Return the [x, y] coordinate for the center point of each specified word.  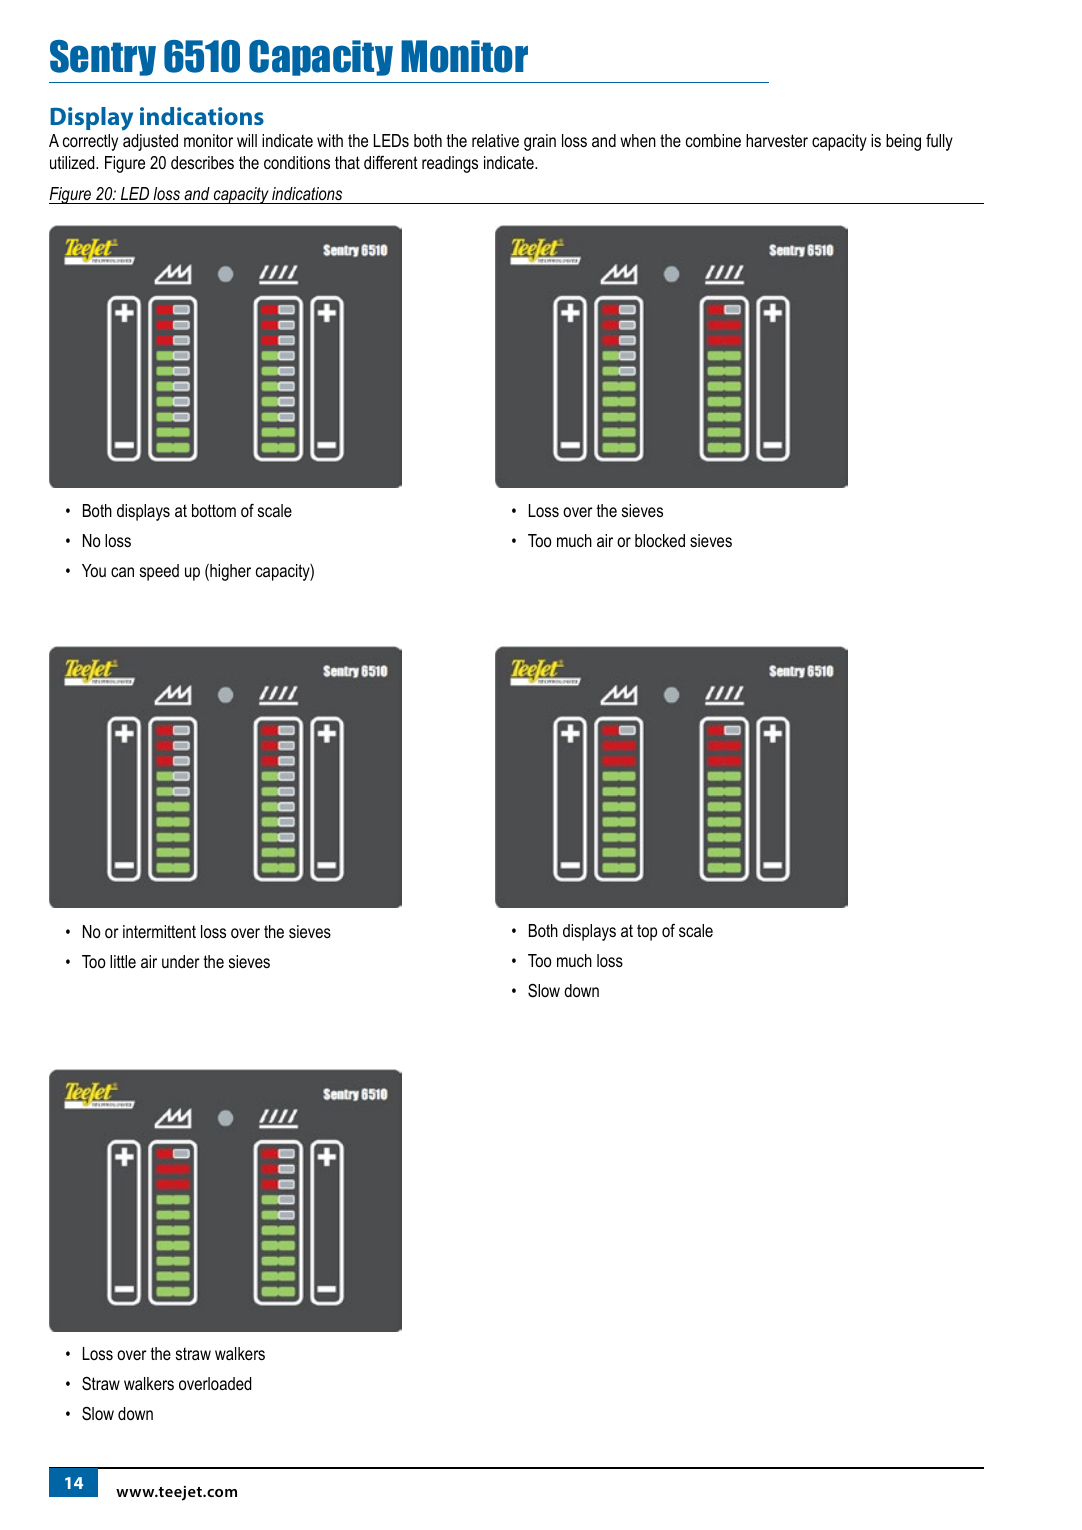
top [647, 932]
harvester [777, 140]
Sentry [103, 58]
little [123, 961]
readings [450, 164]
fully [939, 142]
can [122, 572]
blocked [660, 541]
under [181, 961]
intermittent [159, 931]
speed [159, 572]
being [903, 142]
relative [495, 140]
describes [202, 162]
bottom [214, 511]
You [94, 571]
